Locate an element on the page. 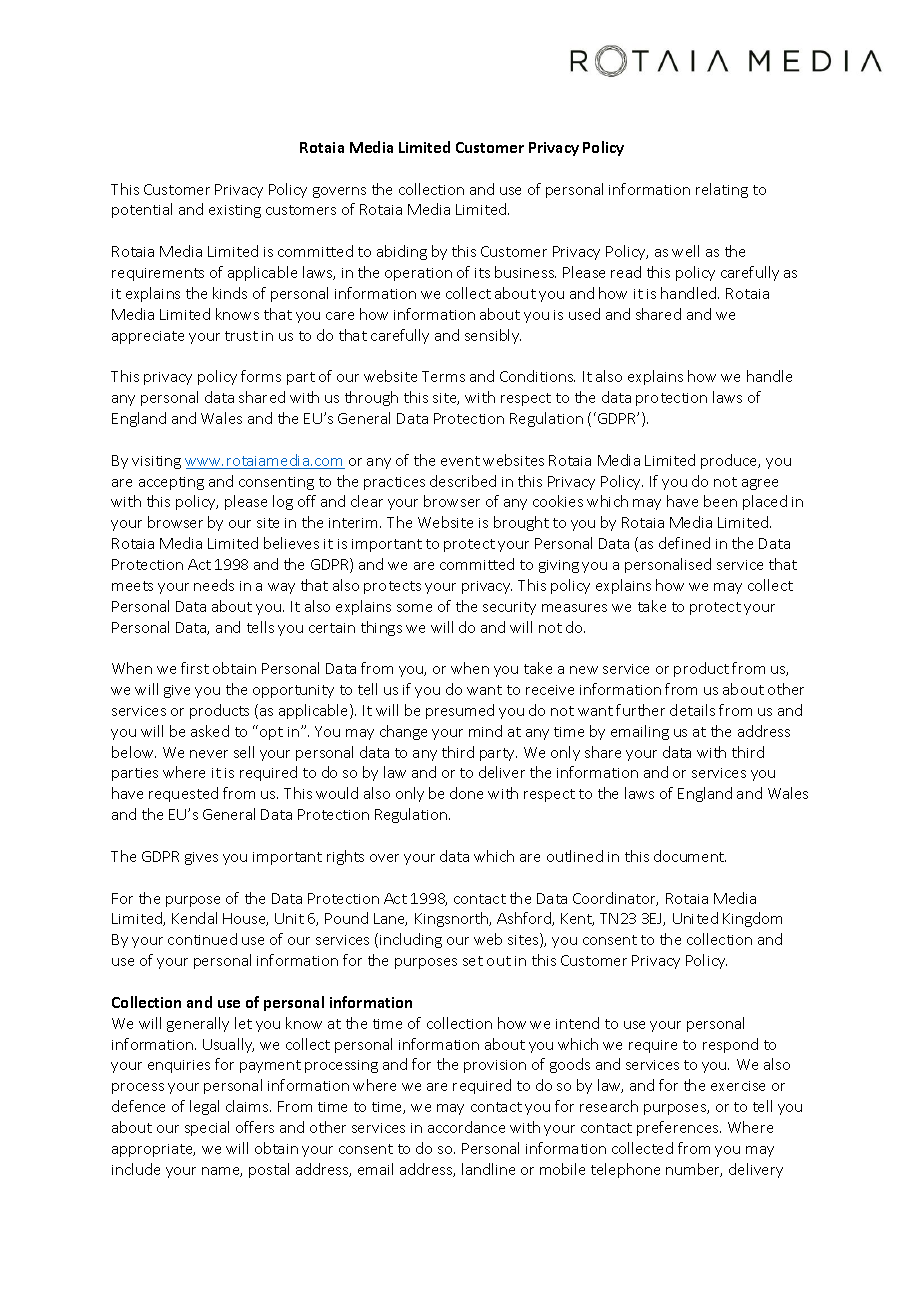 The height and width of the page is (1307, 924). accordance is located at coordinates (466, 1127).
